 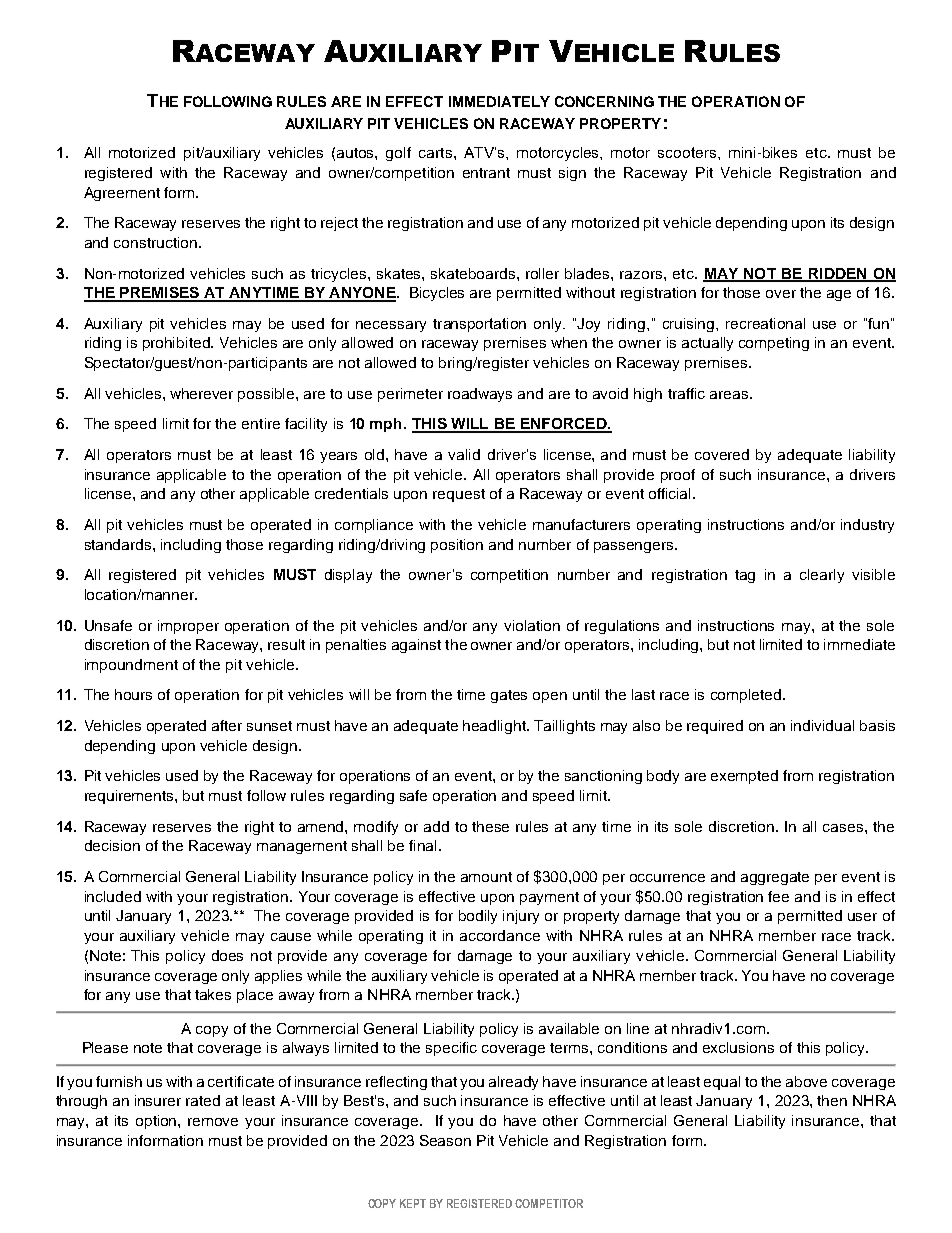 What do you see at coordinates (188, 627) in the image?
I see `improper` at bounding box center [188, 627].
